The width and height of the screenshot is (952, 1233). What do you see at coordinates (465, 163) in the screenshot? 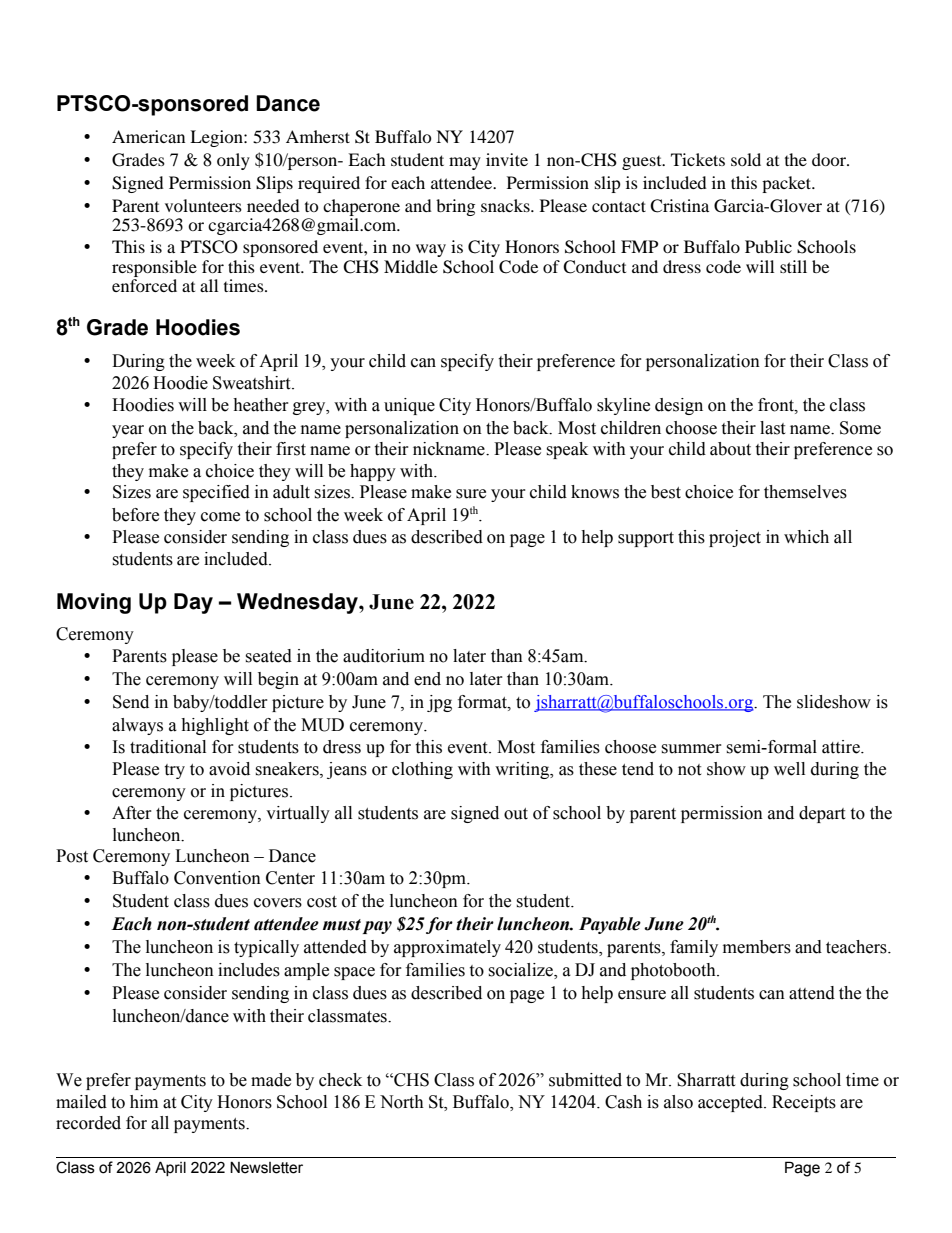
I see `may` at bounding box center [465, 163].
